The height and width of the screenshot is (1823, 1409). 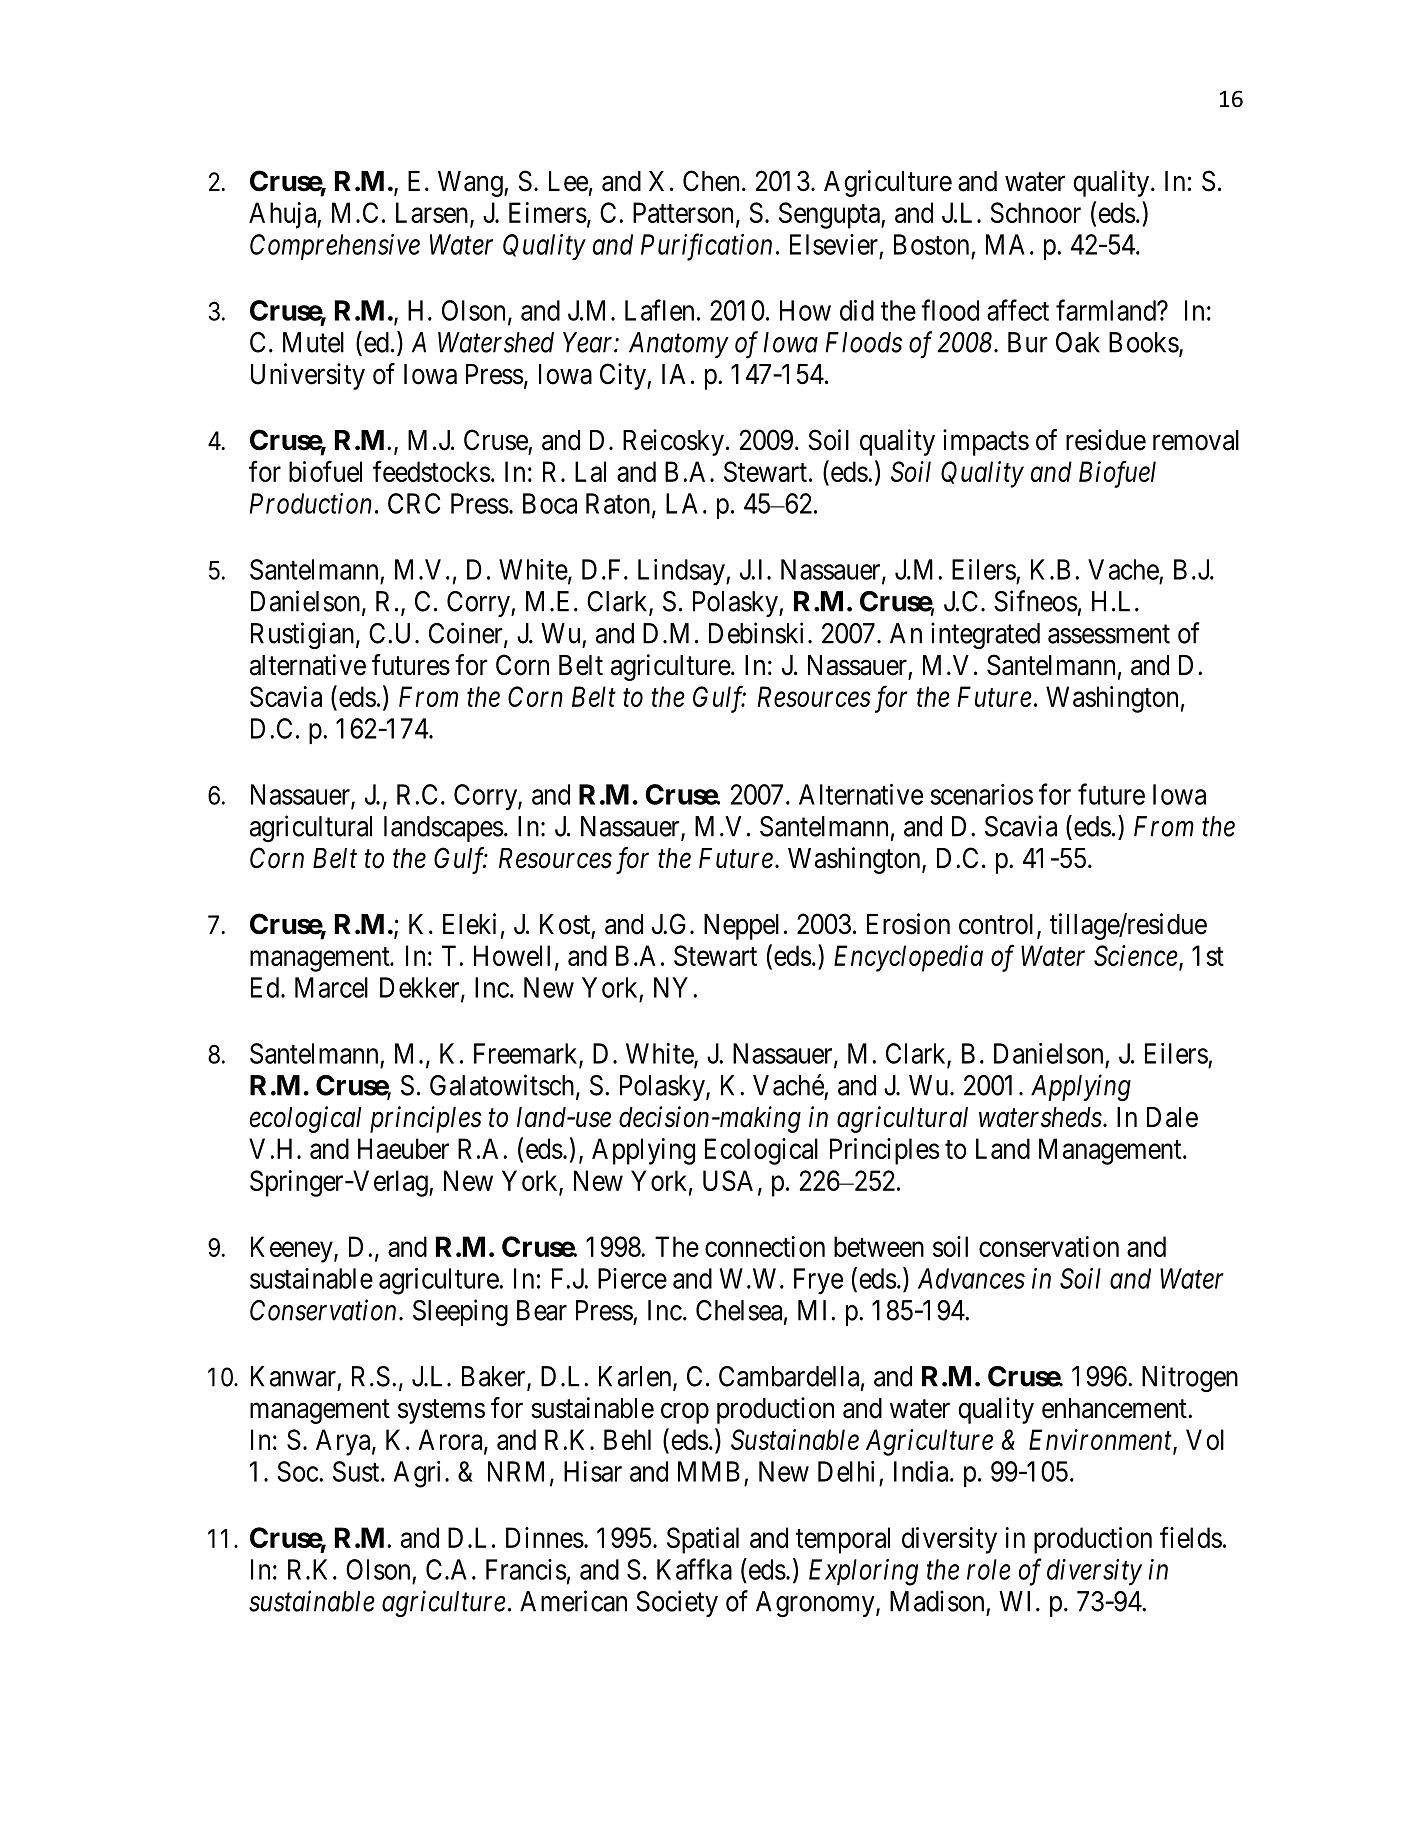 I want to click on CRC, so click(x=414, y=503).
